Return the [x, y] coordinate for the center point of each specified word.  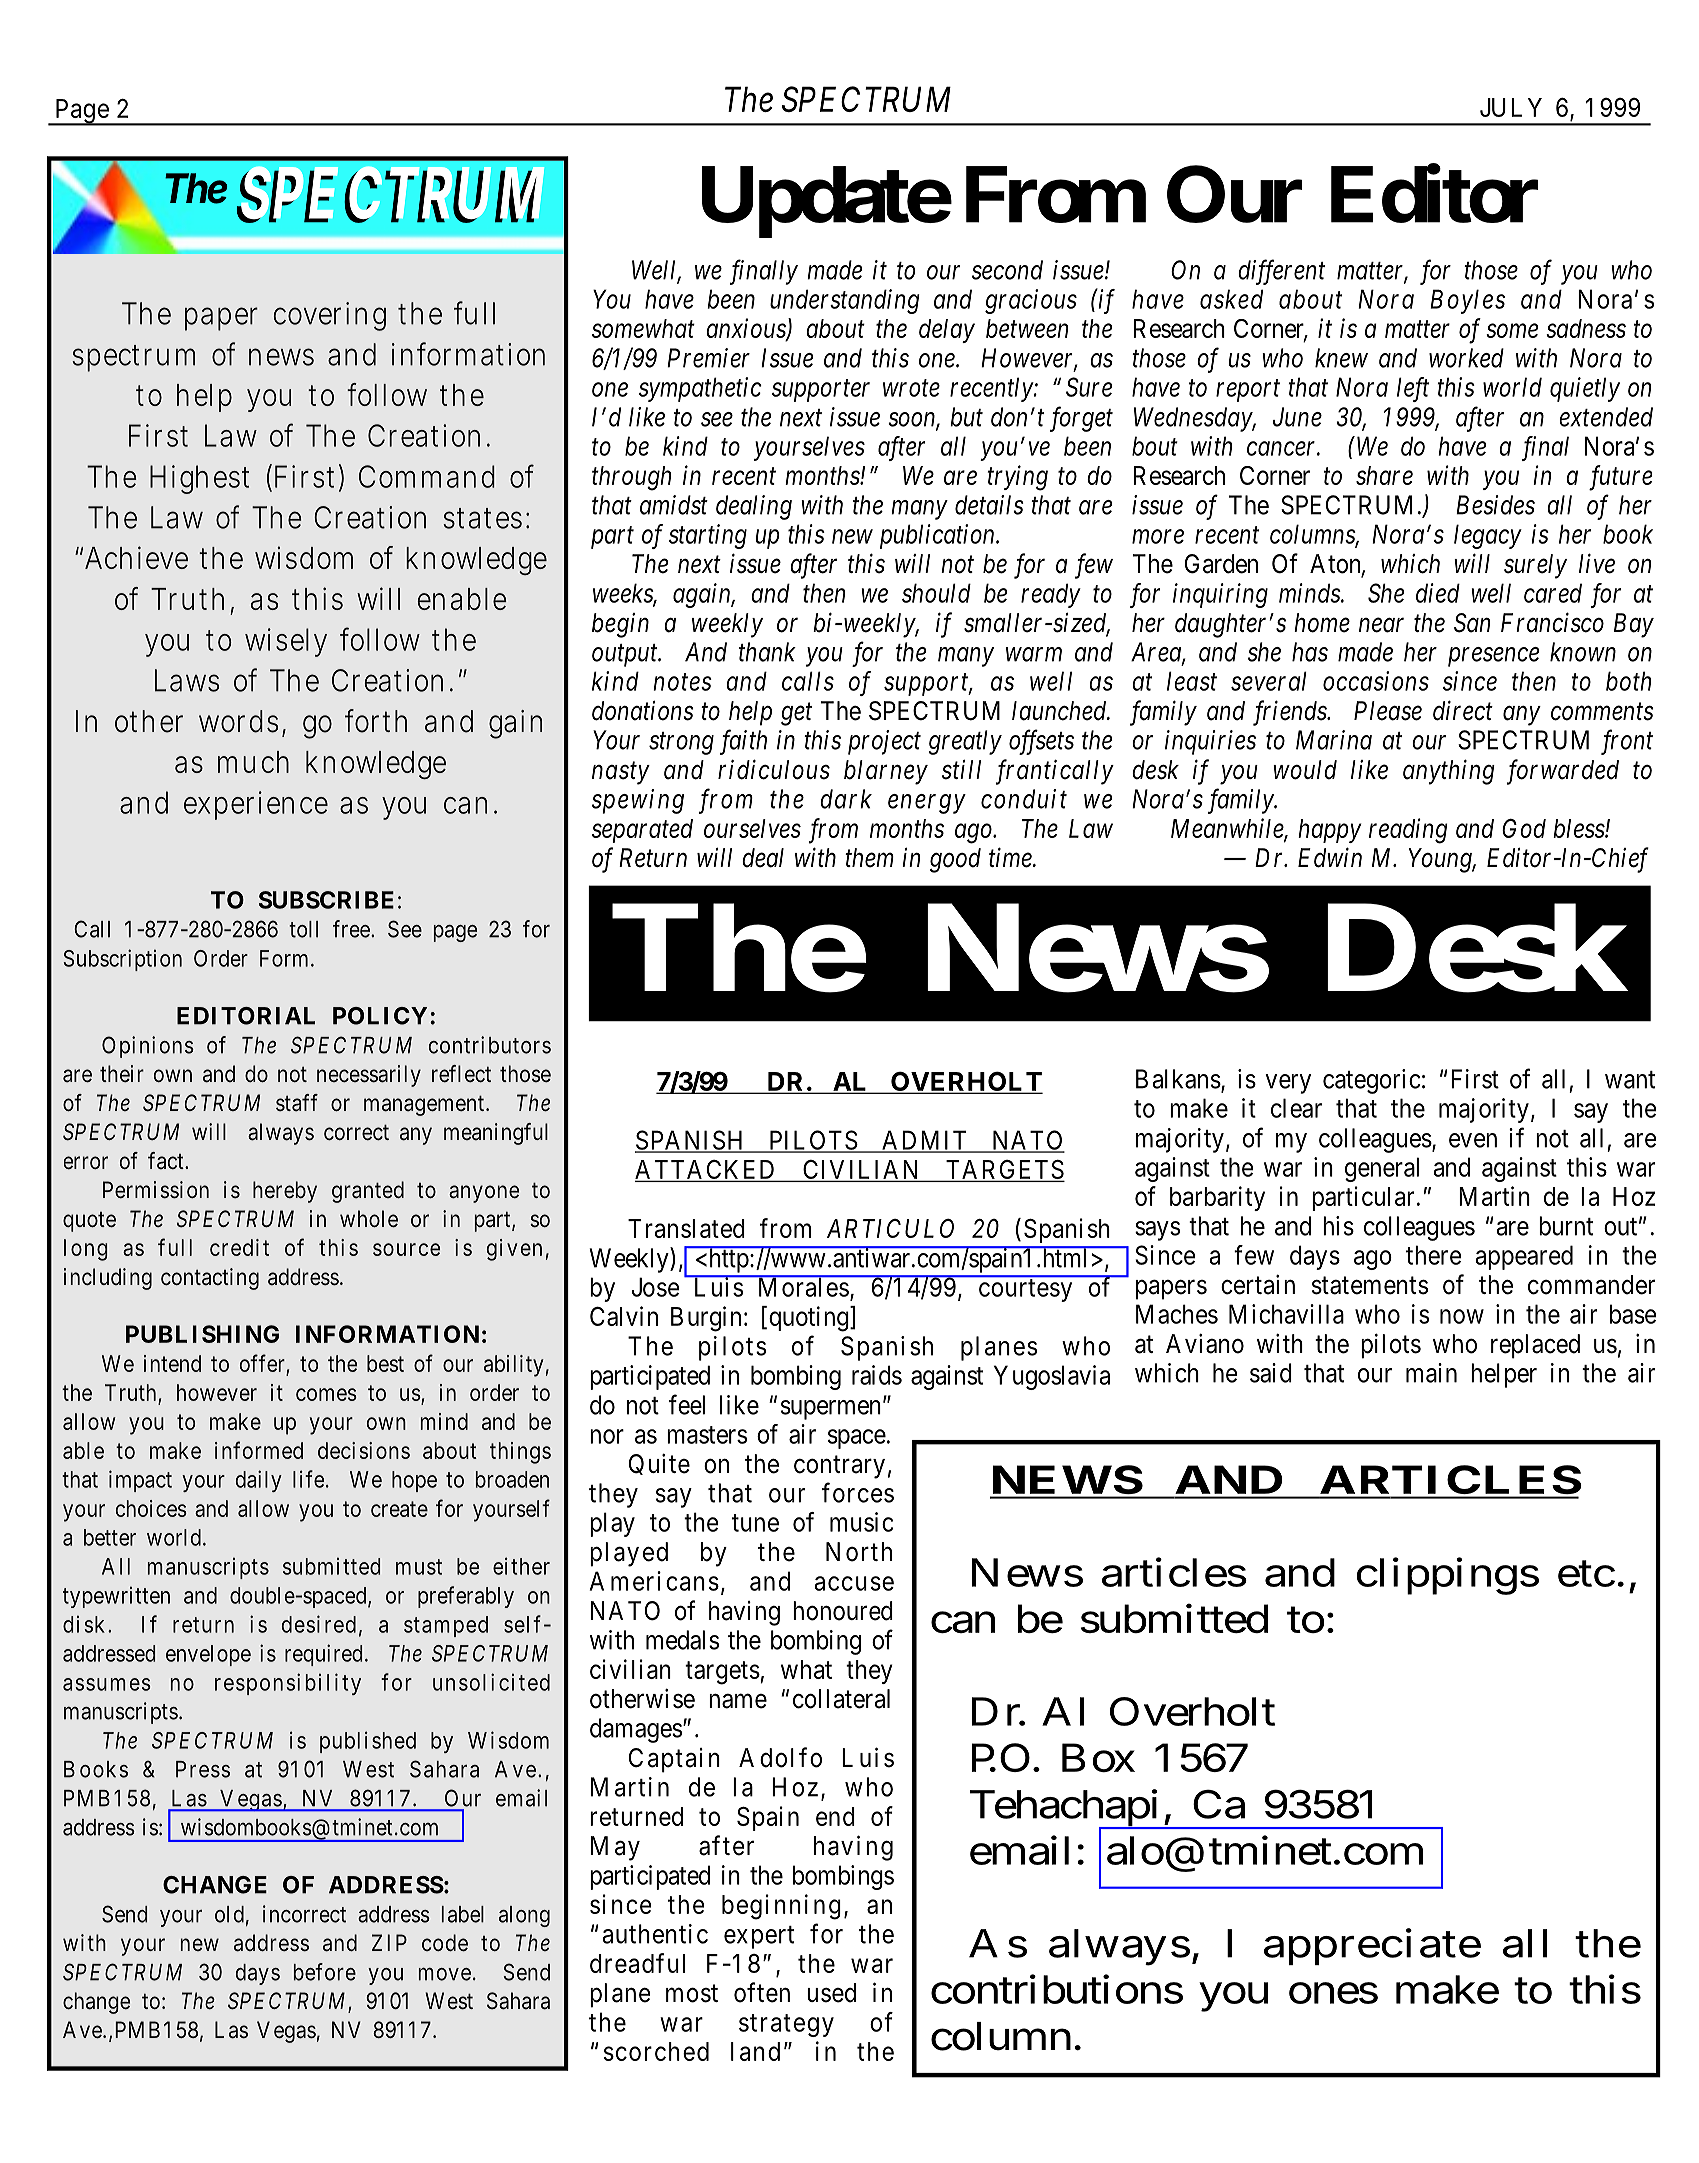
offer [262, 1363]
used [831, 1993]
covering [329, 316]
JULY [1511, 107]
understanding [845, 301]
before [325, 1972]
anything [1449, 772]
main [1431, 1373]
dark [846, 799]
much [253, 762]
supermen [831, 1410]
